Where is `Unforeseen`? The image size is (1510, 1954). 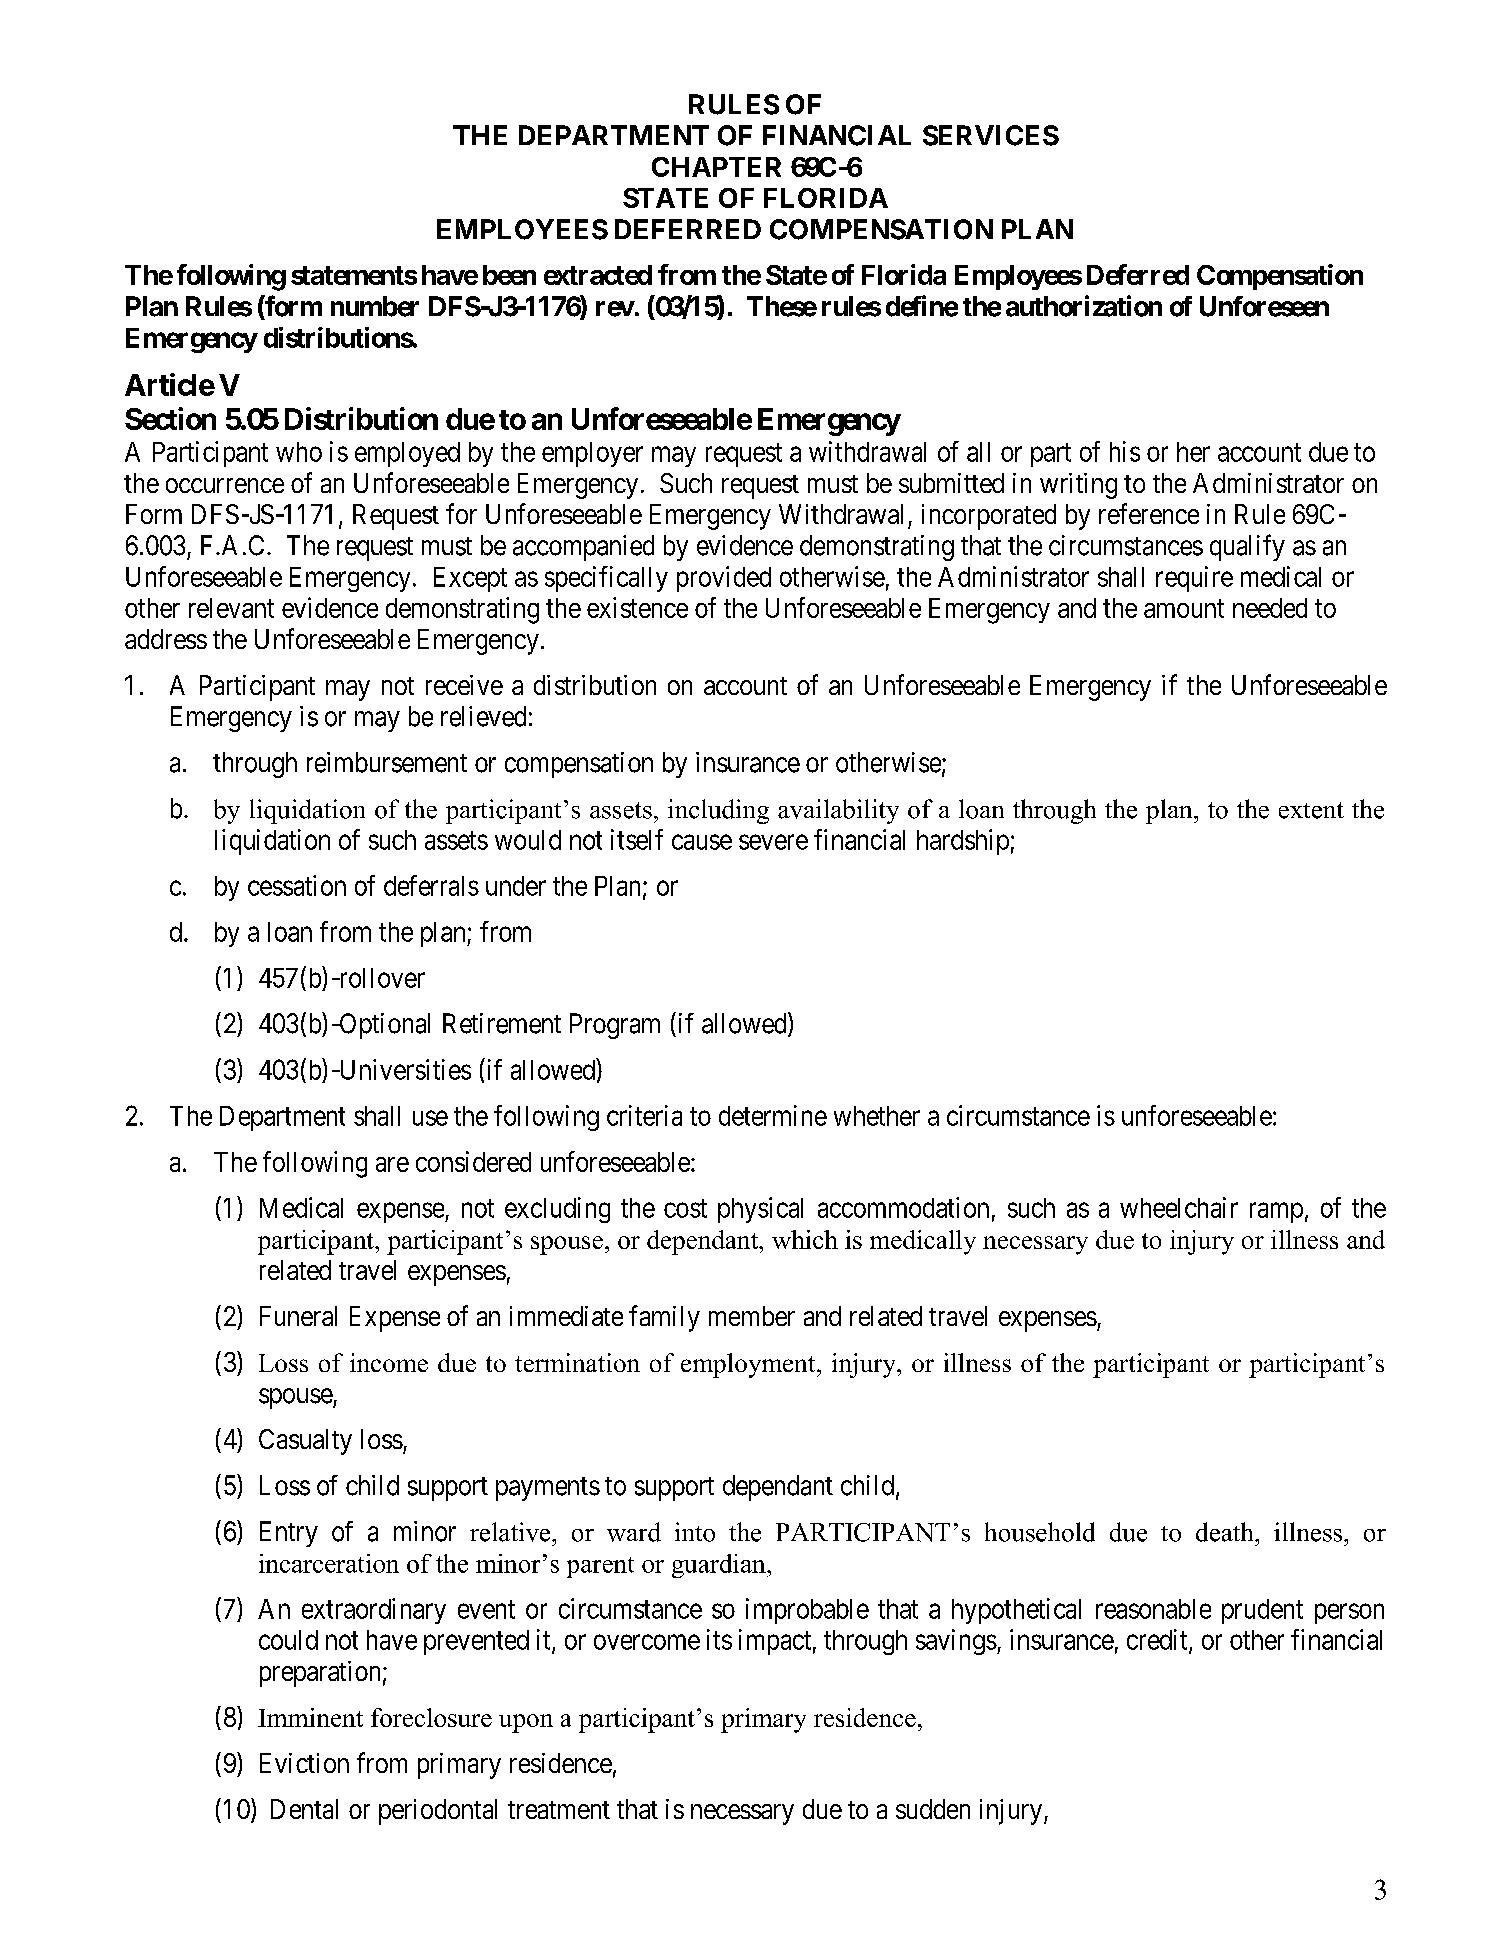 Unforeseen is located at coordinates (1264, 306).
